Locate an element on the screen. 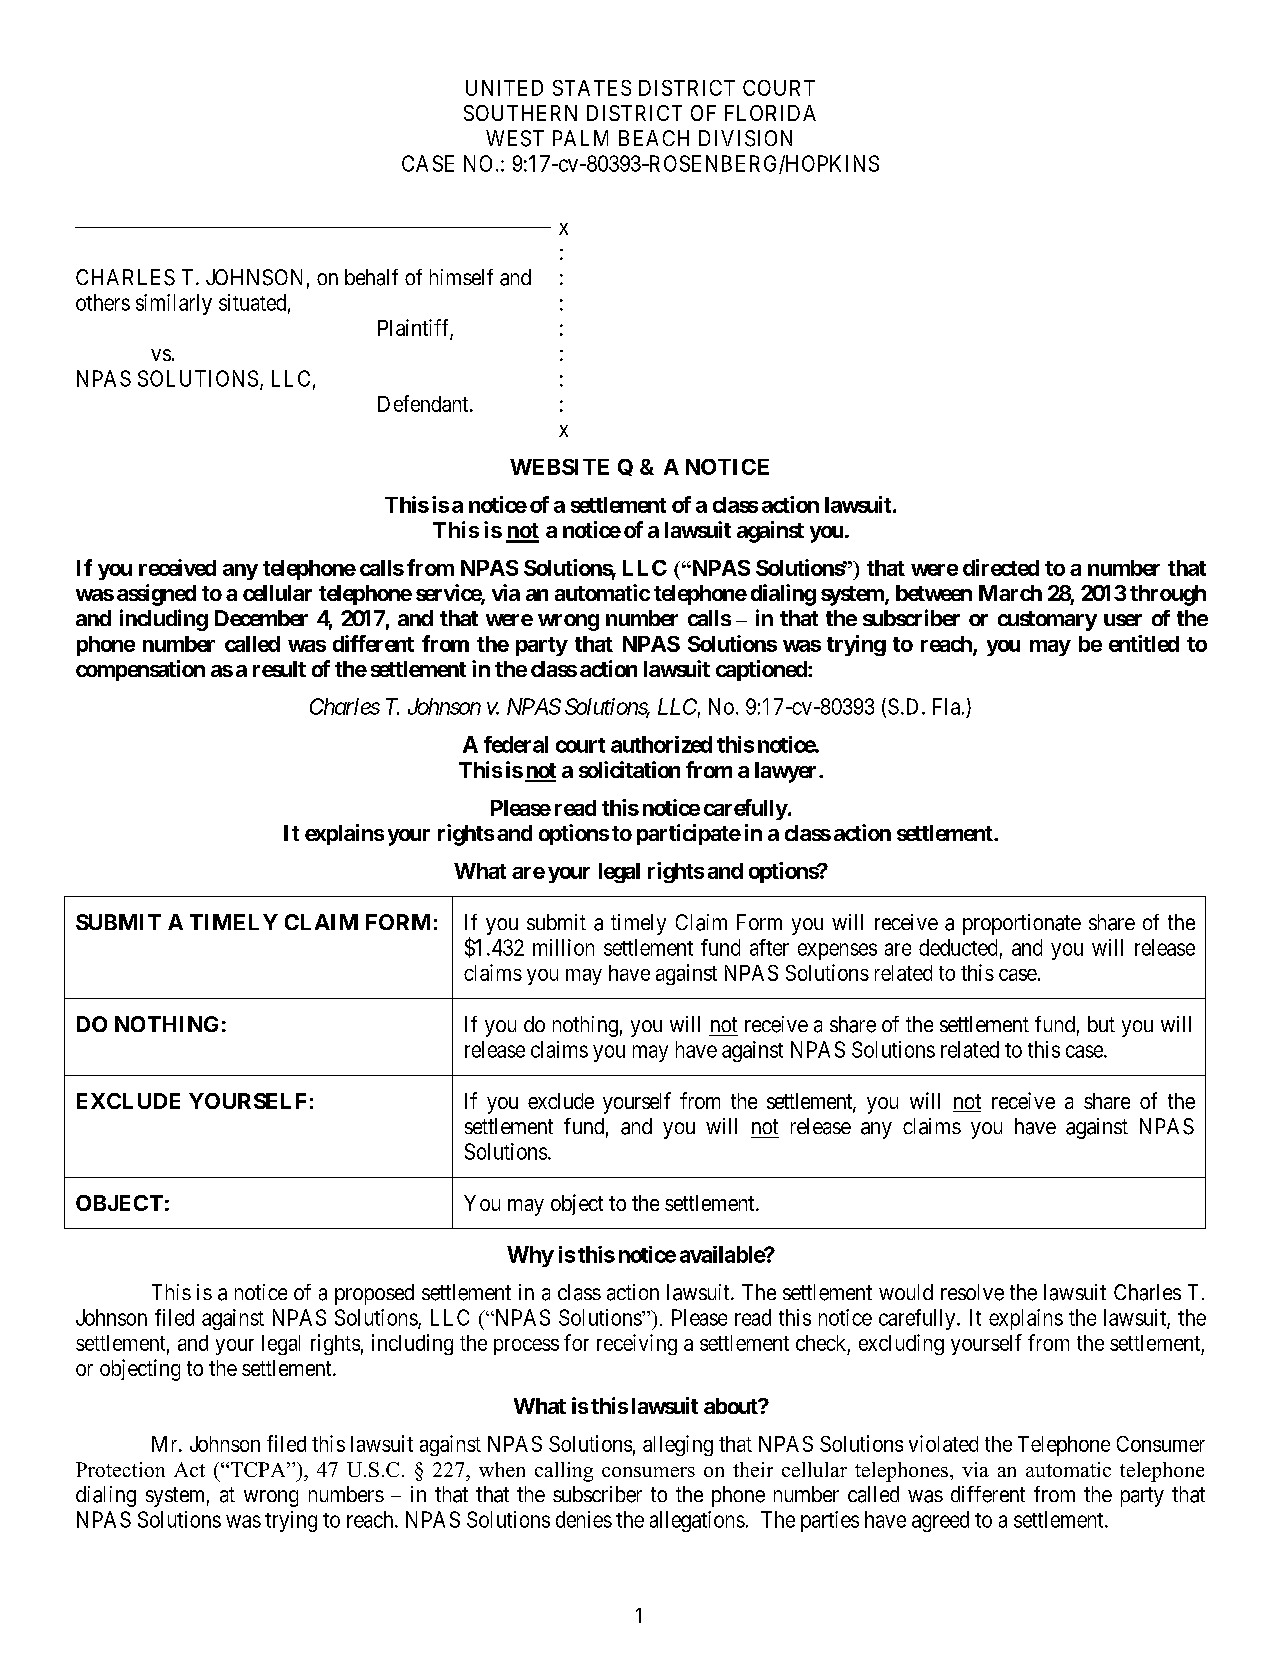  FLORIDA is located at coordinates (770, 113).
